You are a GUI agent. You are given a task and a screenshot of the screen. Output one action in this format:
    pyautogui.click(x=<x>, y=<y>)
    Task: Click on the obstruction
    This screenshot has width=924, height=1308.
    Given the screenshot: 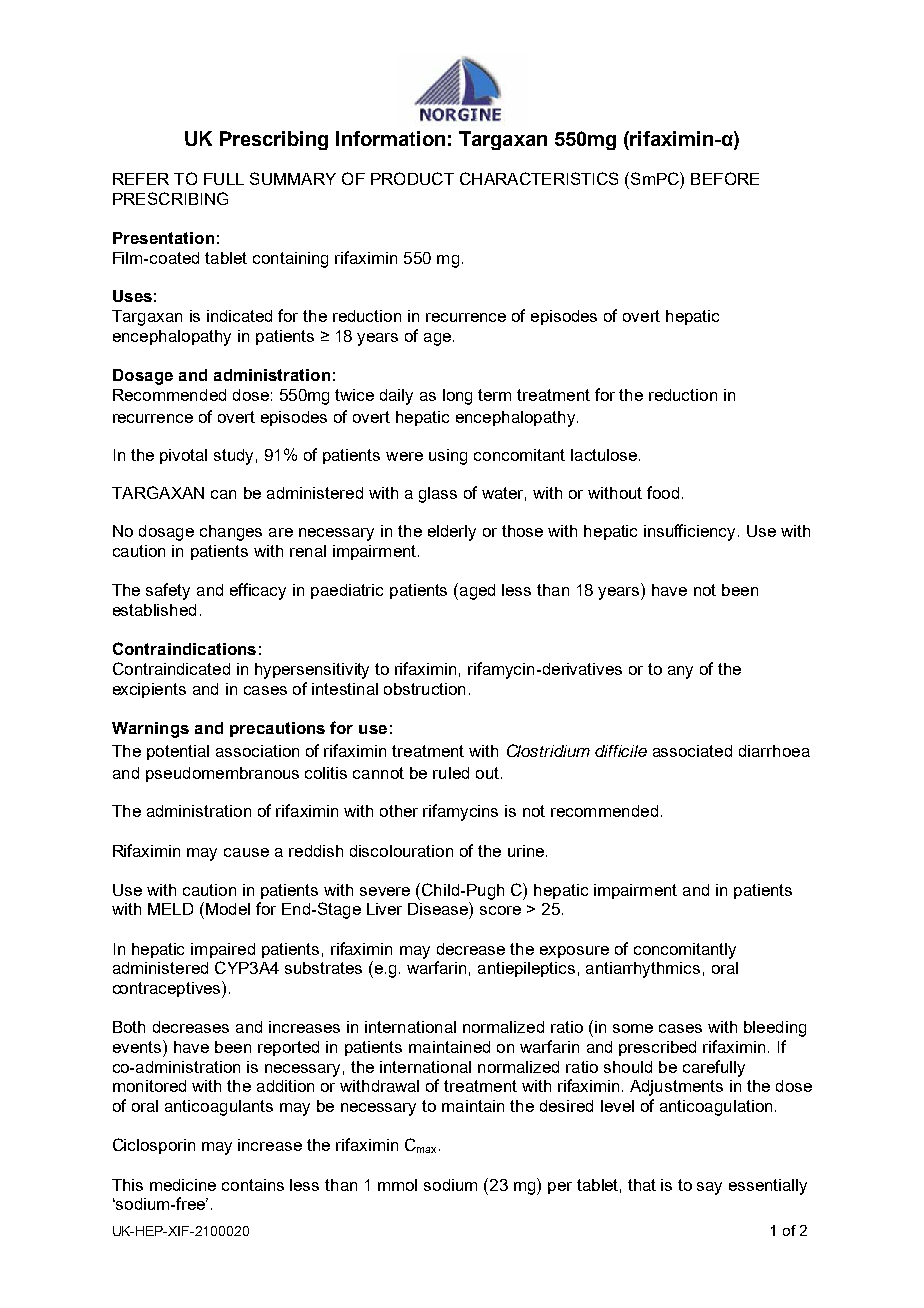 What is the action you would take?
    pyautogui.click(x=424, y=689)
